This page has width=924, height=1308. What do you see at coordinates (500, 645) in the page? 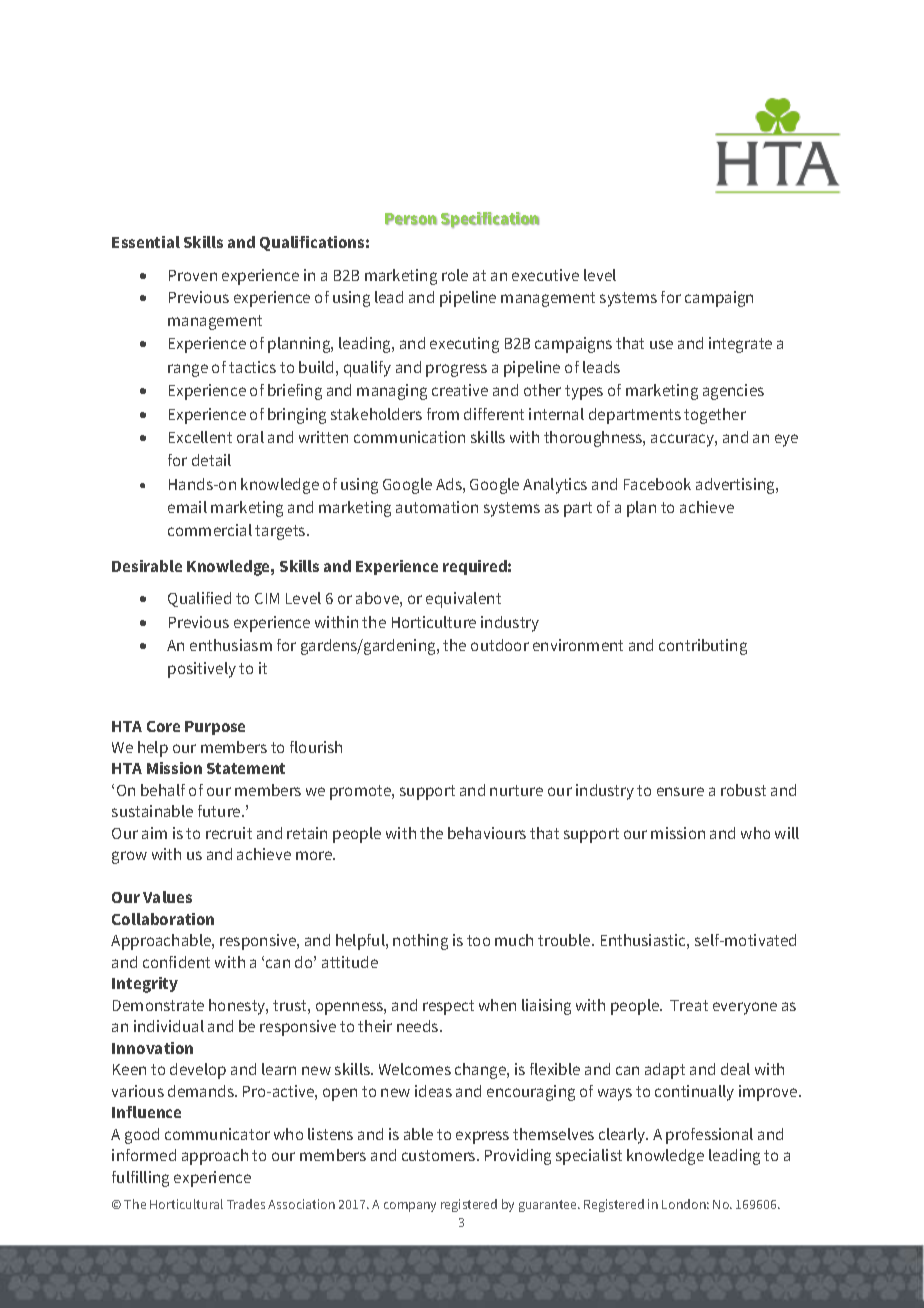
I see `outdoor` at bounding box center [500, 645].
